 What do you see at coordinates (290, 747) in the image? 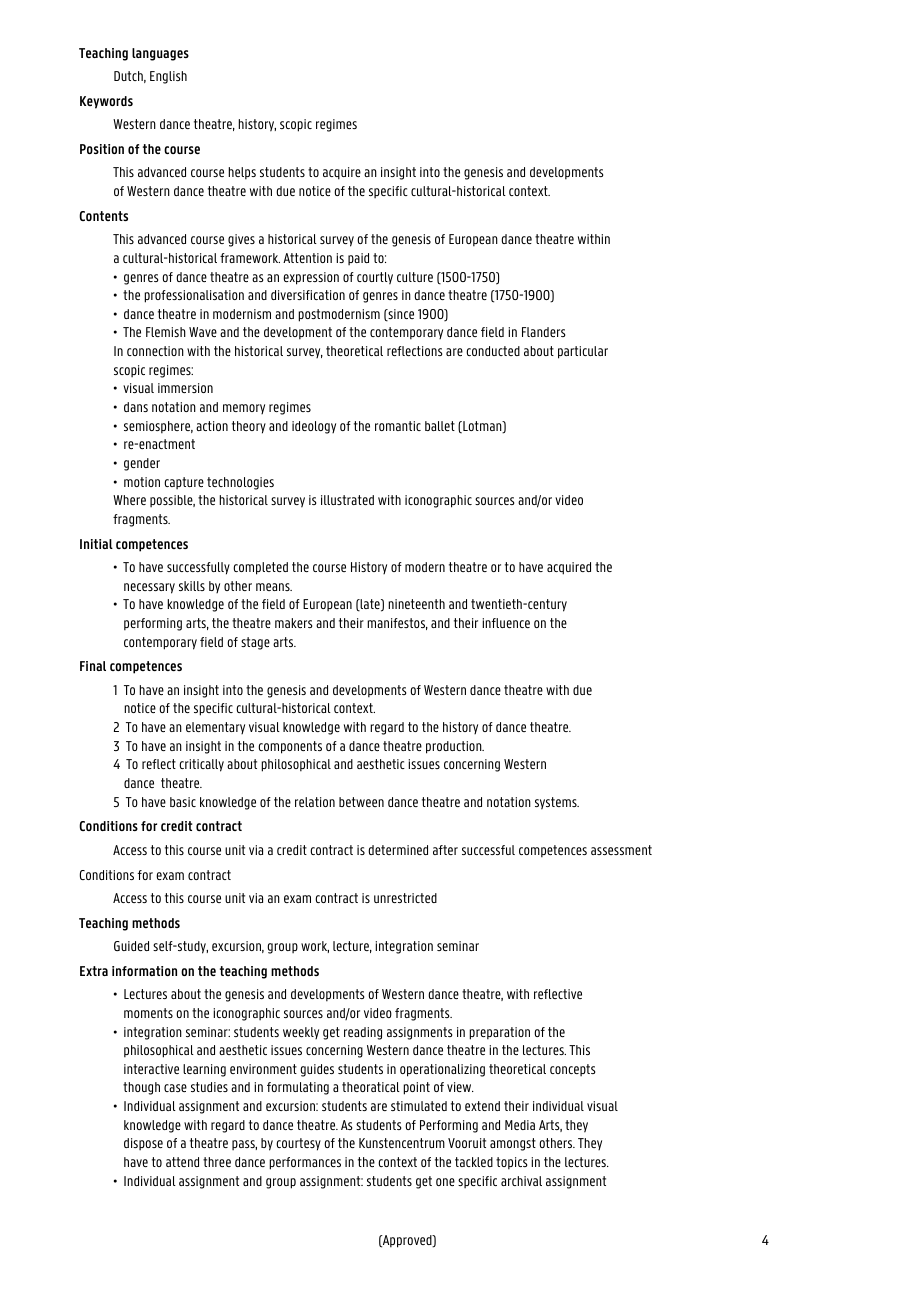
I see `components` at bounding box center [290, 747].
